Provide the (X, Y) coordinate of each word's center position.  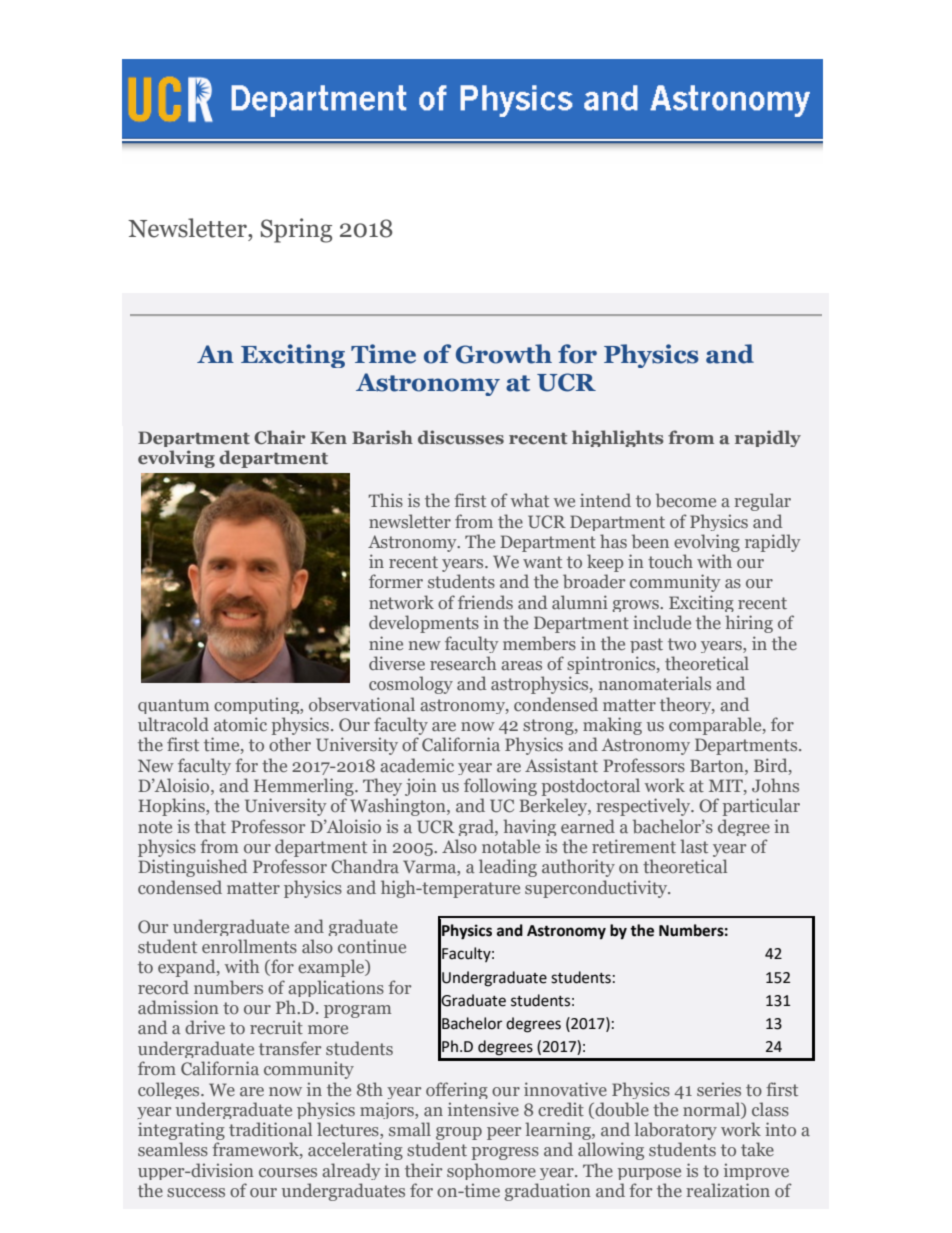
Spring (296, 230)
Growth (504, 354)
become (686, 500)
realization (728, 1190)
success (196, 1192)
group (459, 1135)
